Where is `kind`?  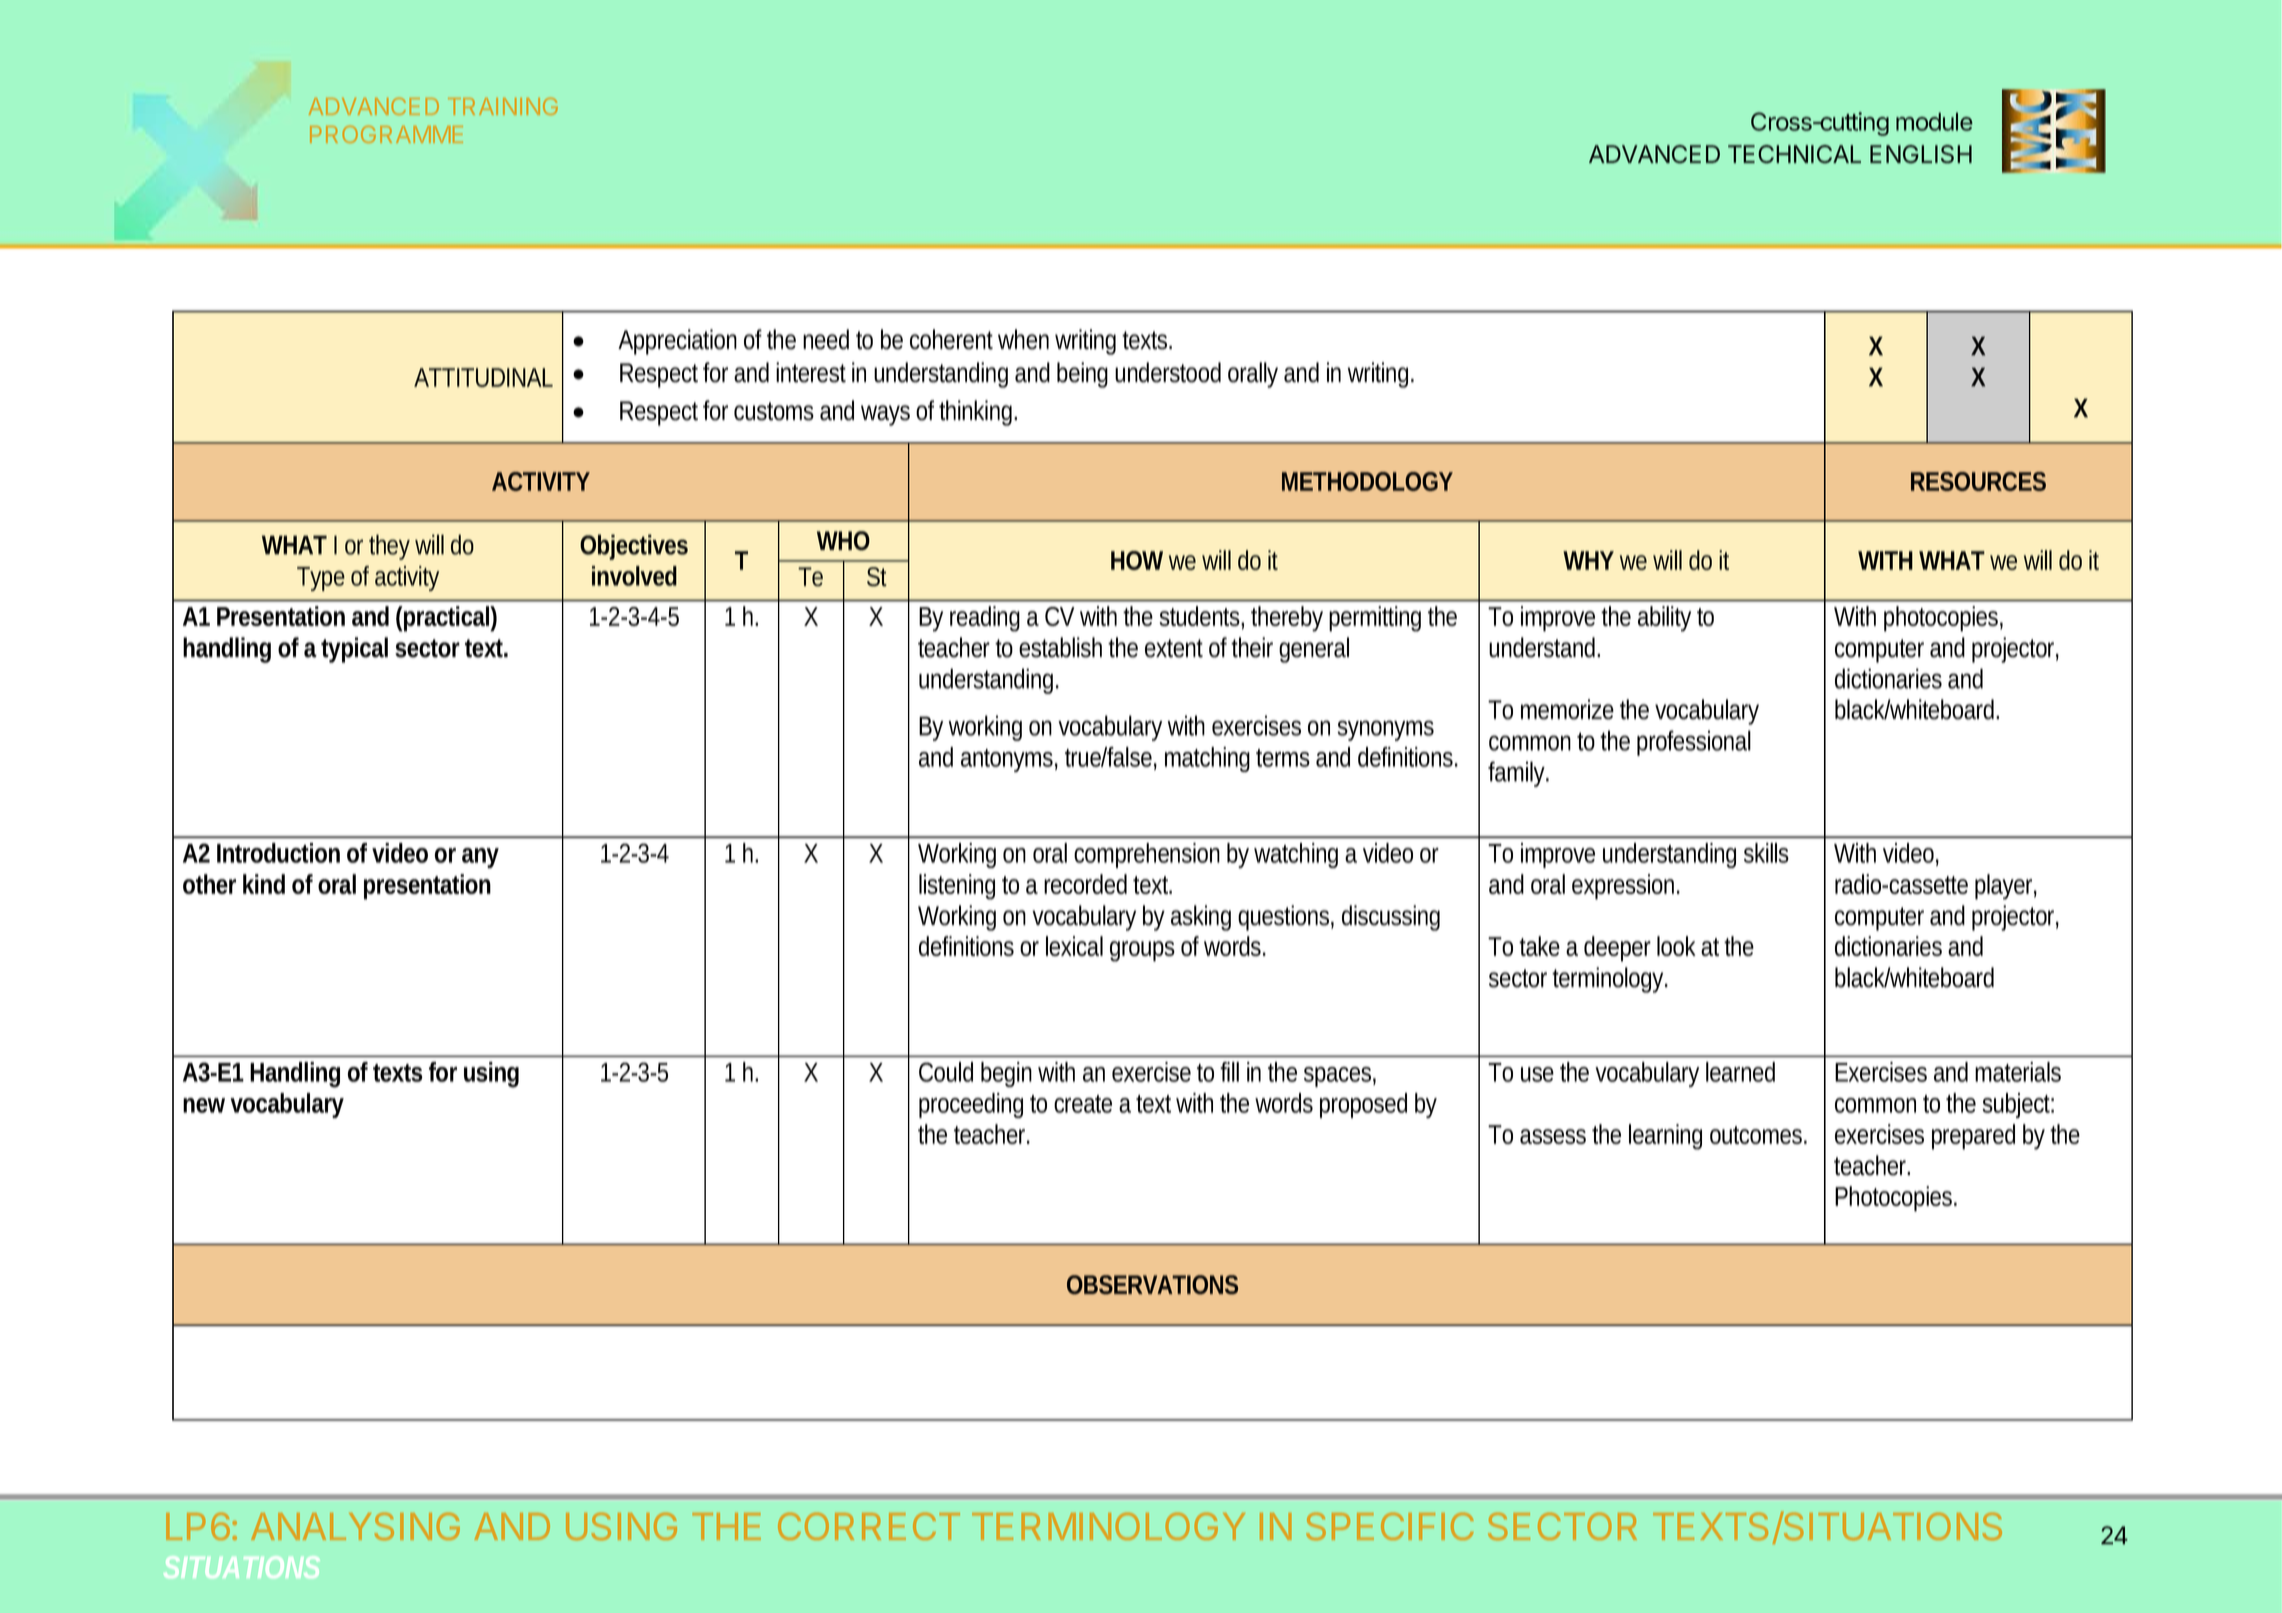 kind is located at coordinates (264, 884).
